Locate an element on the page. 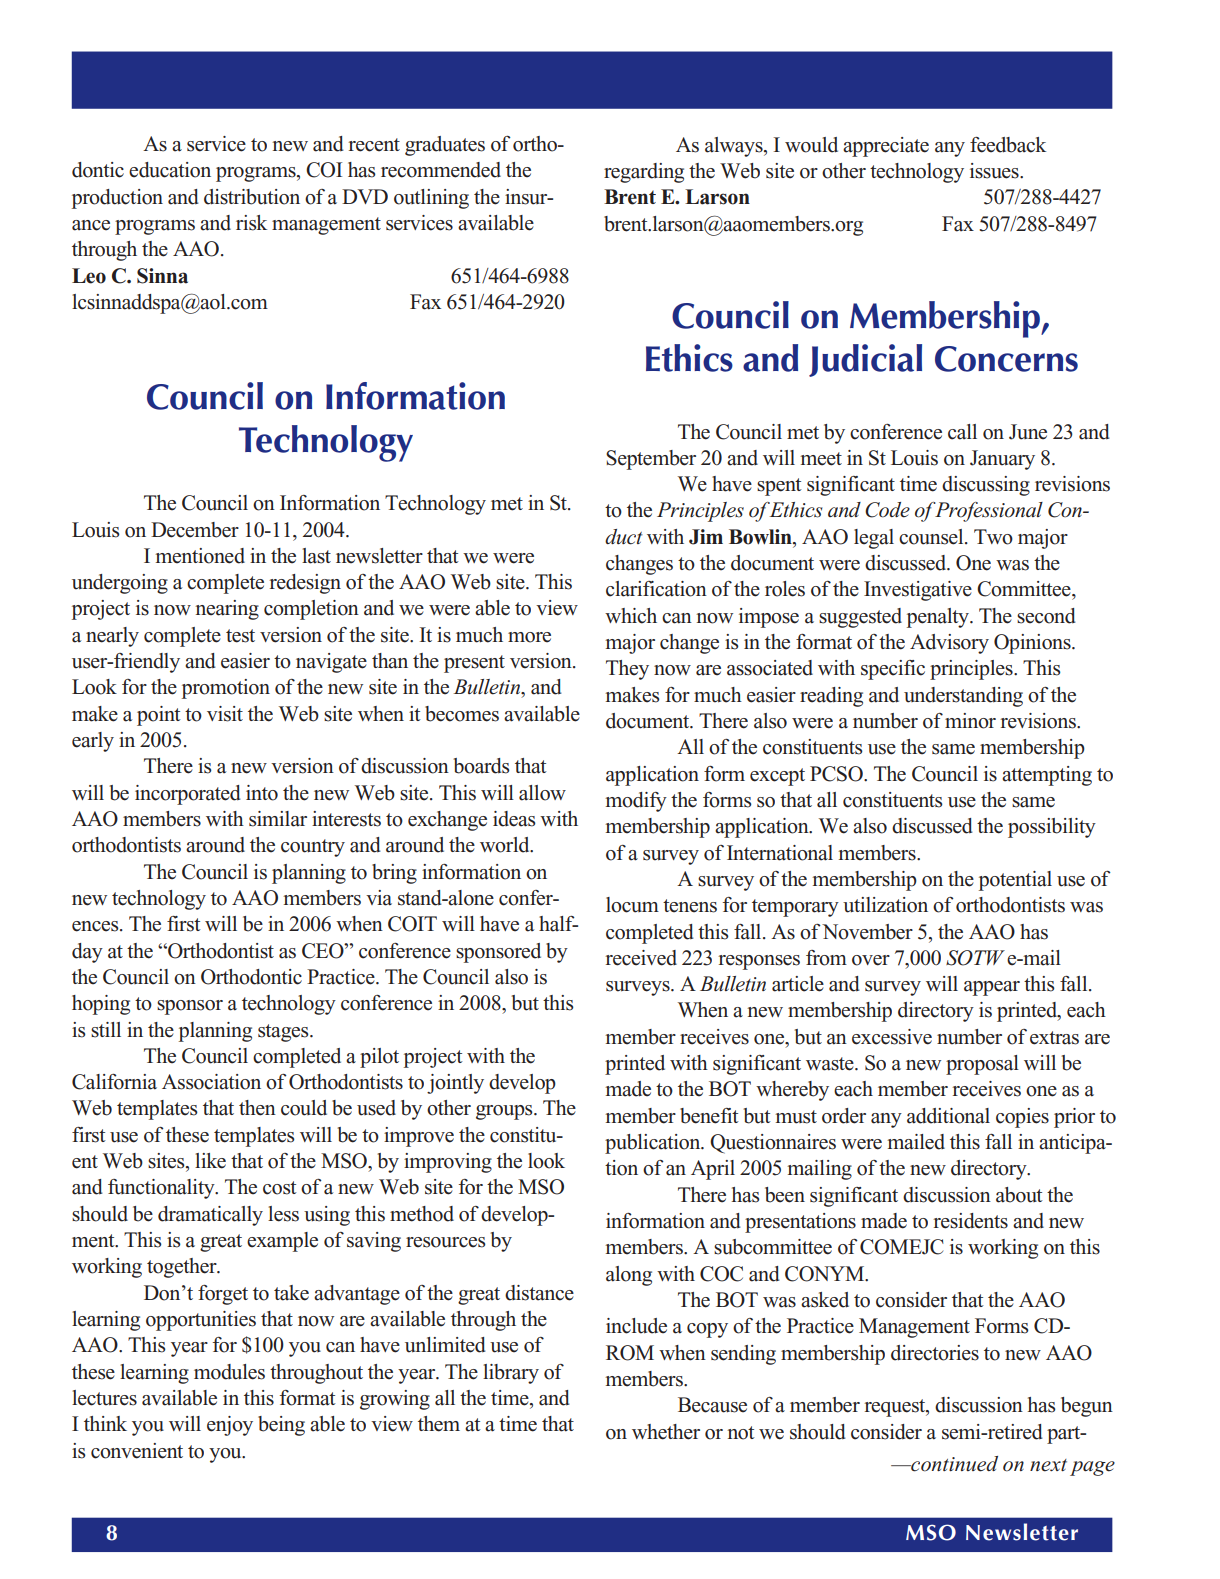 This image has width=1220, height=1579. issues is located at coordinates (995, 171).
